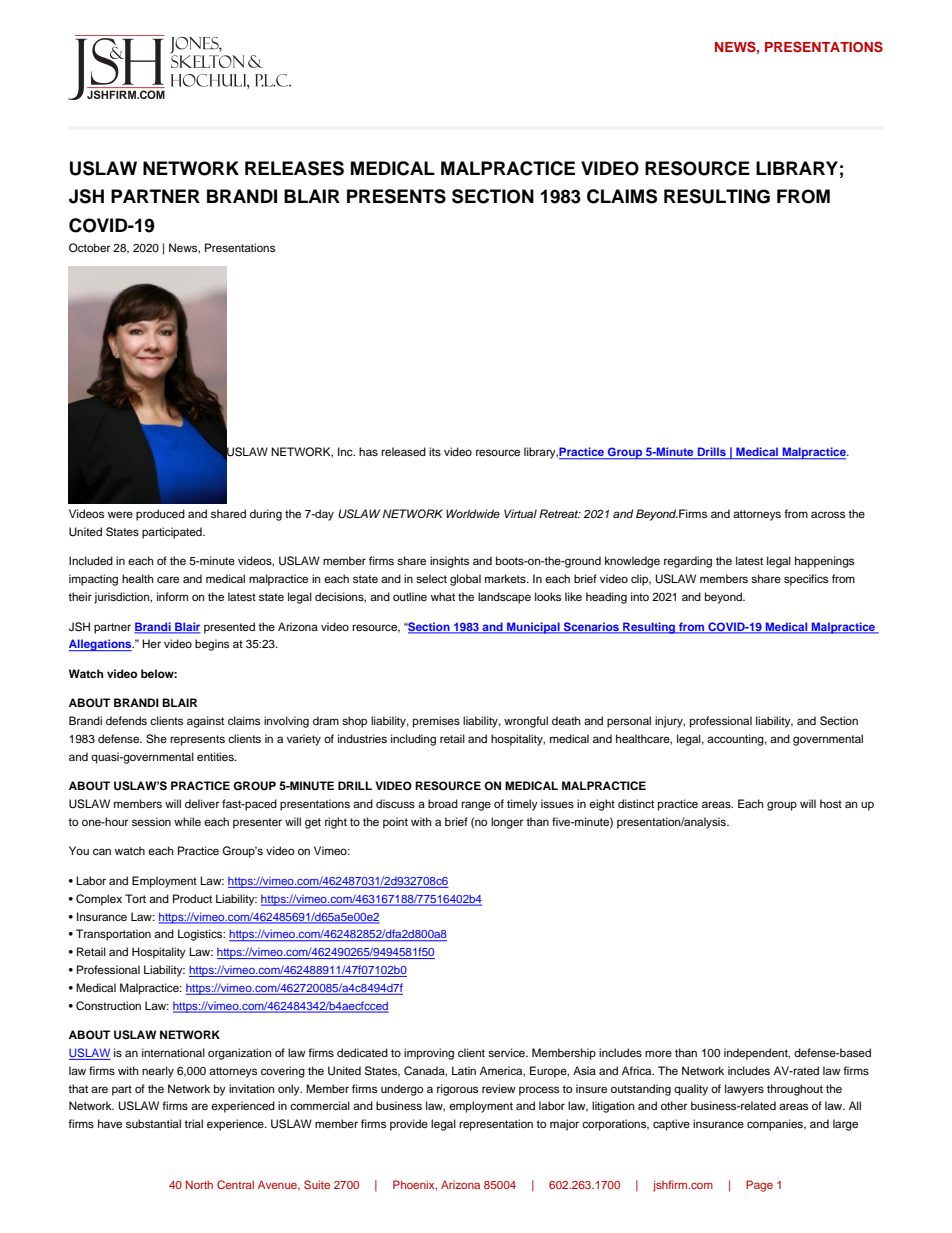 Image resolution: width=952 pixels, height=1233 pixels. What do you see at coordinates (688, 562) in the document?
I see `regarding` at bounding box center [688, 562].
